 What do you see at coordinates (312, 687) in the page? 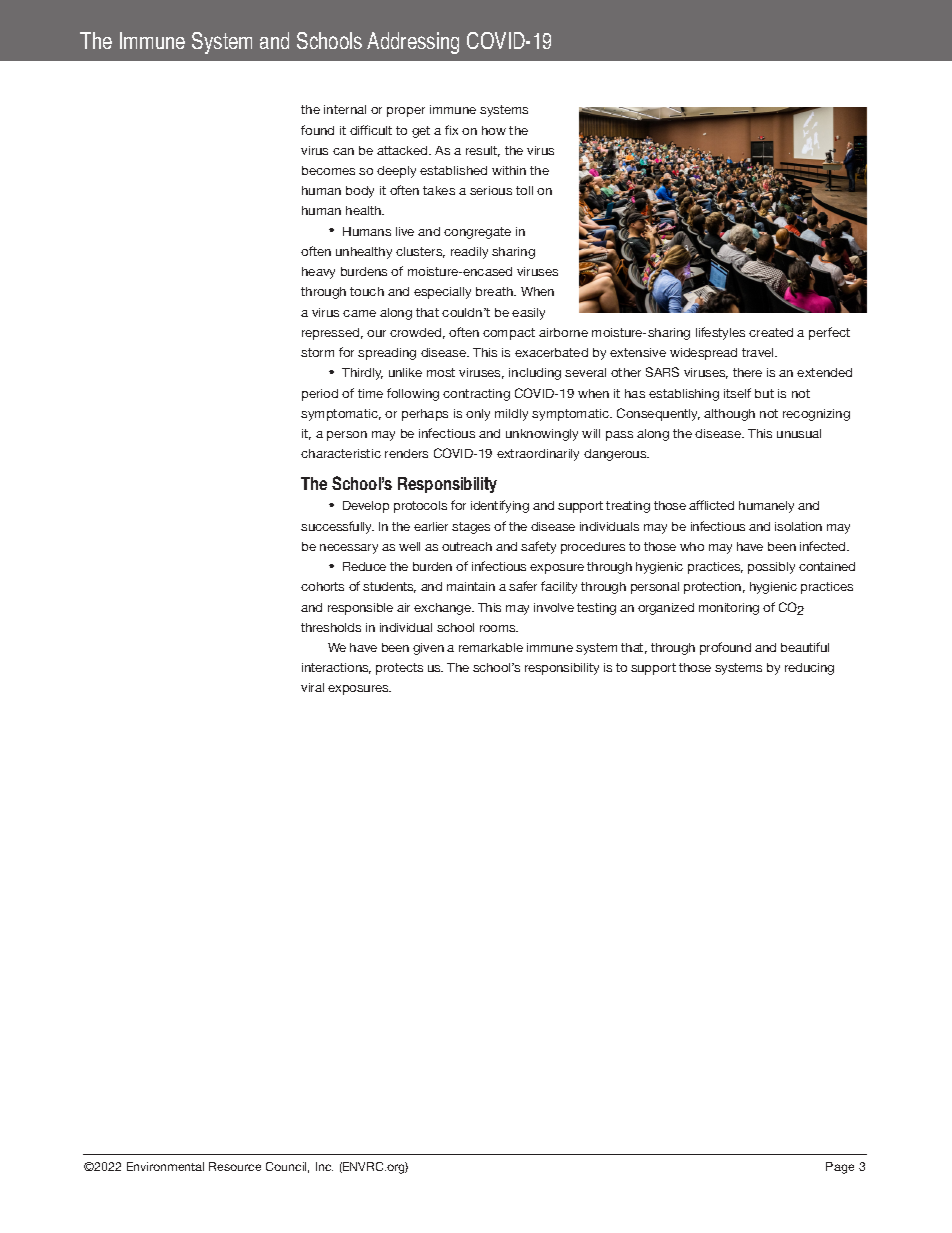
I see `viral` at bounding box center [312, 687].
